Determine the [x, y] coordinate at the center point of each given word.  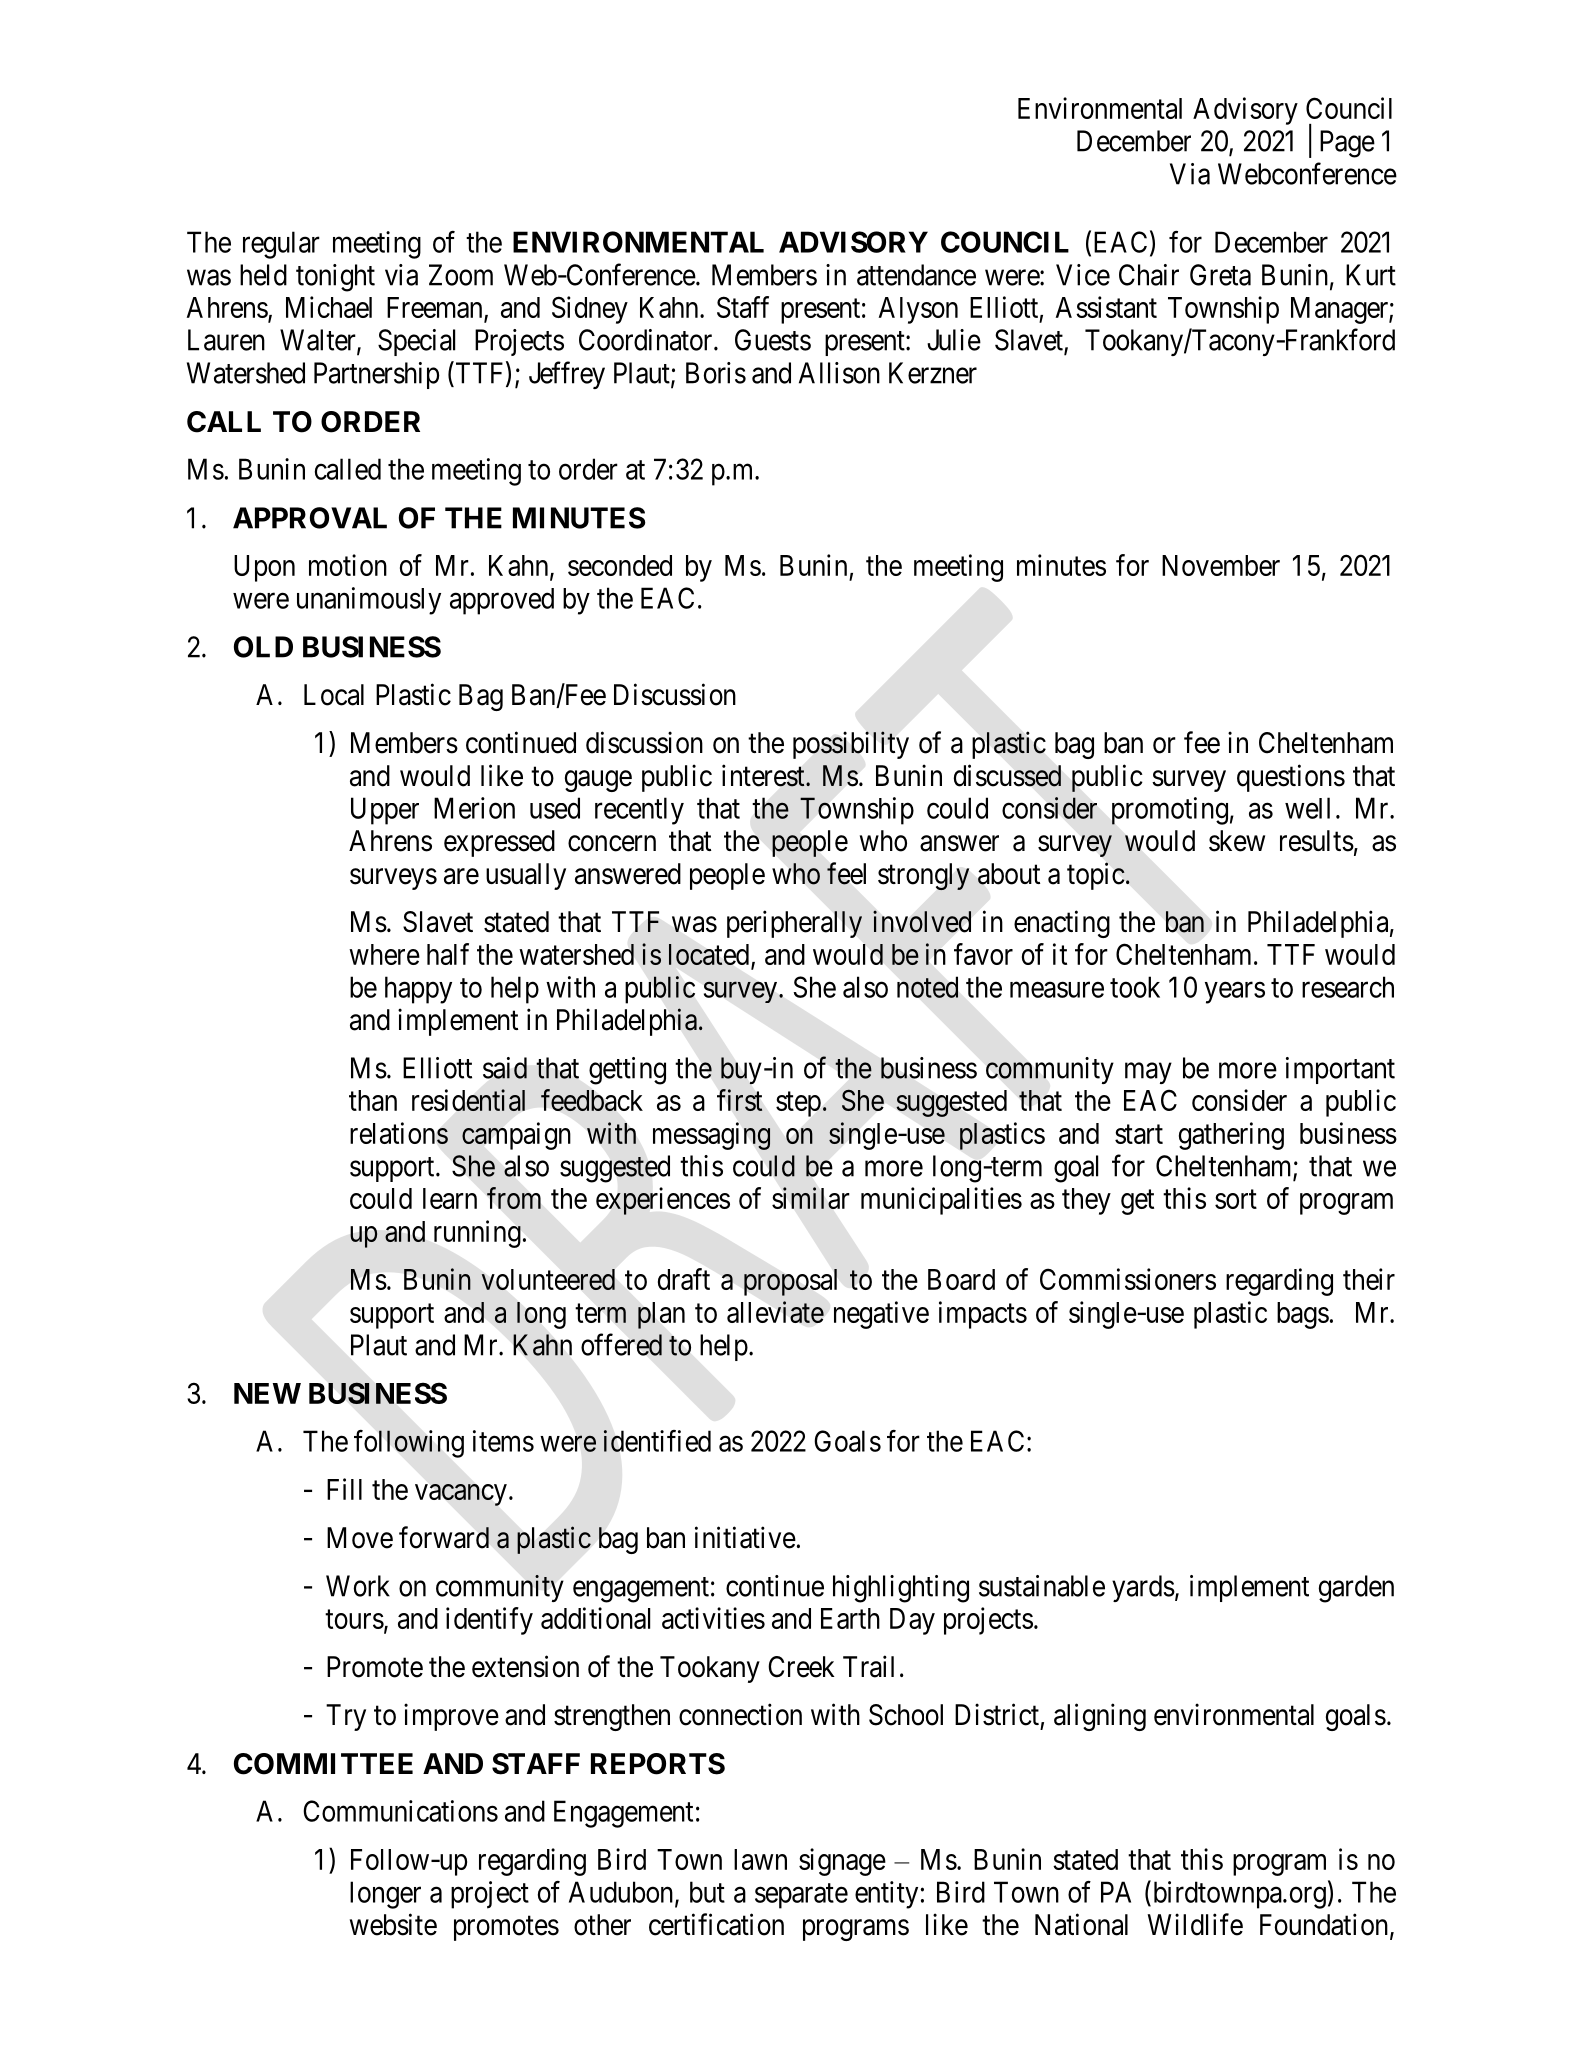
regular [281, 245]
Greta [1220, 275]
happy [418, 990]
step [798, 1104]
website [393, 1924]
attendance [916, 275]
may [1148, 1073]
